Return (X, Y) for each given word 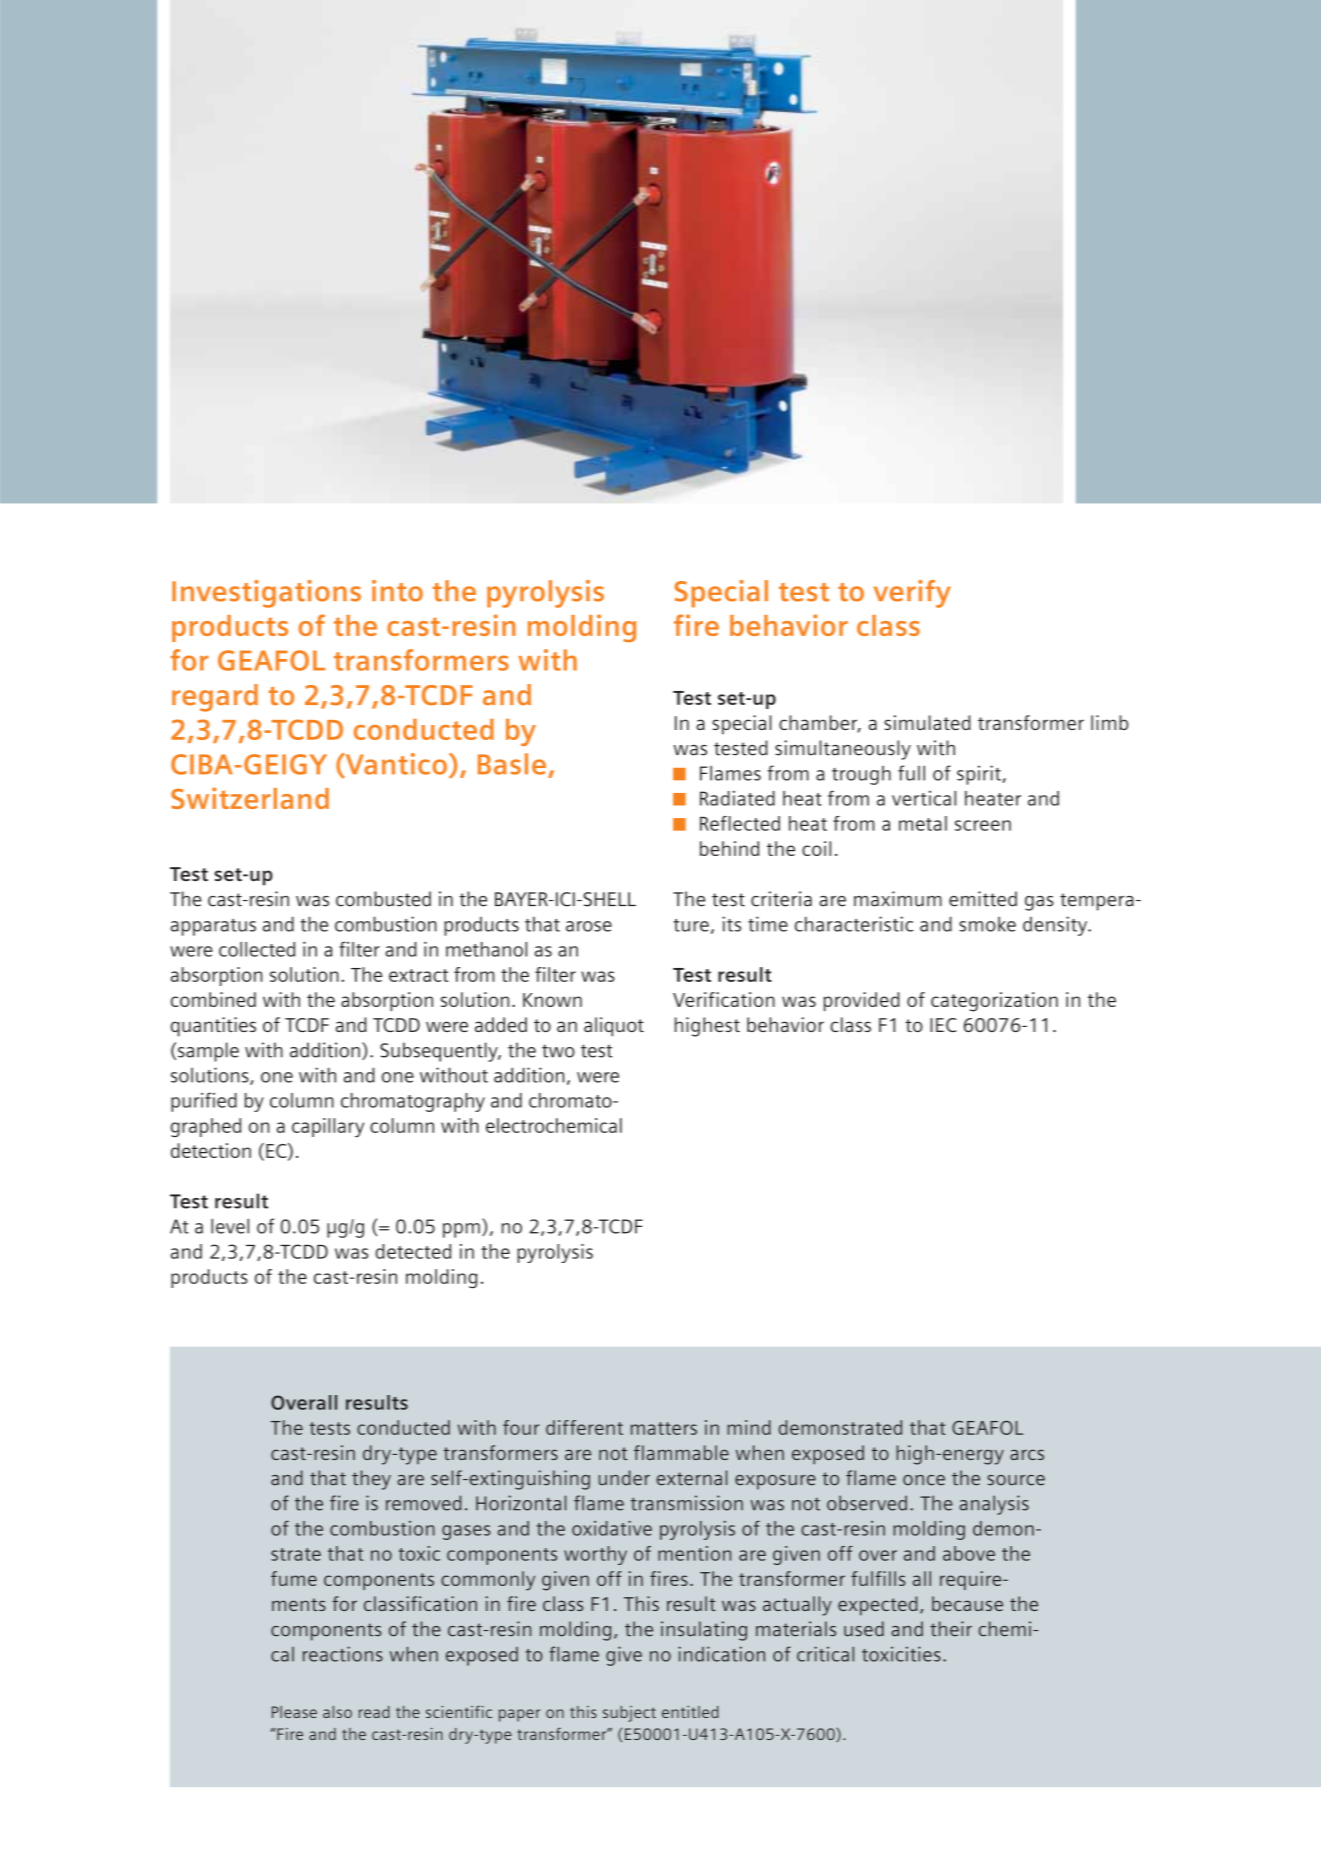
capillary (328, 1127)
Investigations (266, 594)
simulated (927, 722)
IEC (943, 1025)
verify (912, 594)
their (951, 1629)
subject (629, 1714)
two (558, 1051)
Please (294, 1712)
